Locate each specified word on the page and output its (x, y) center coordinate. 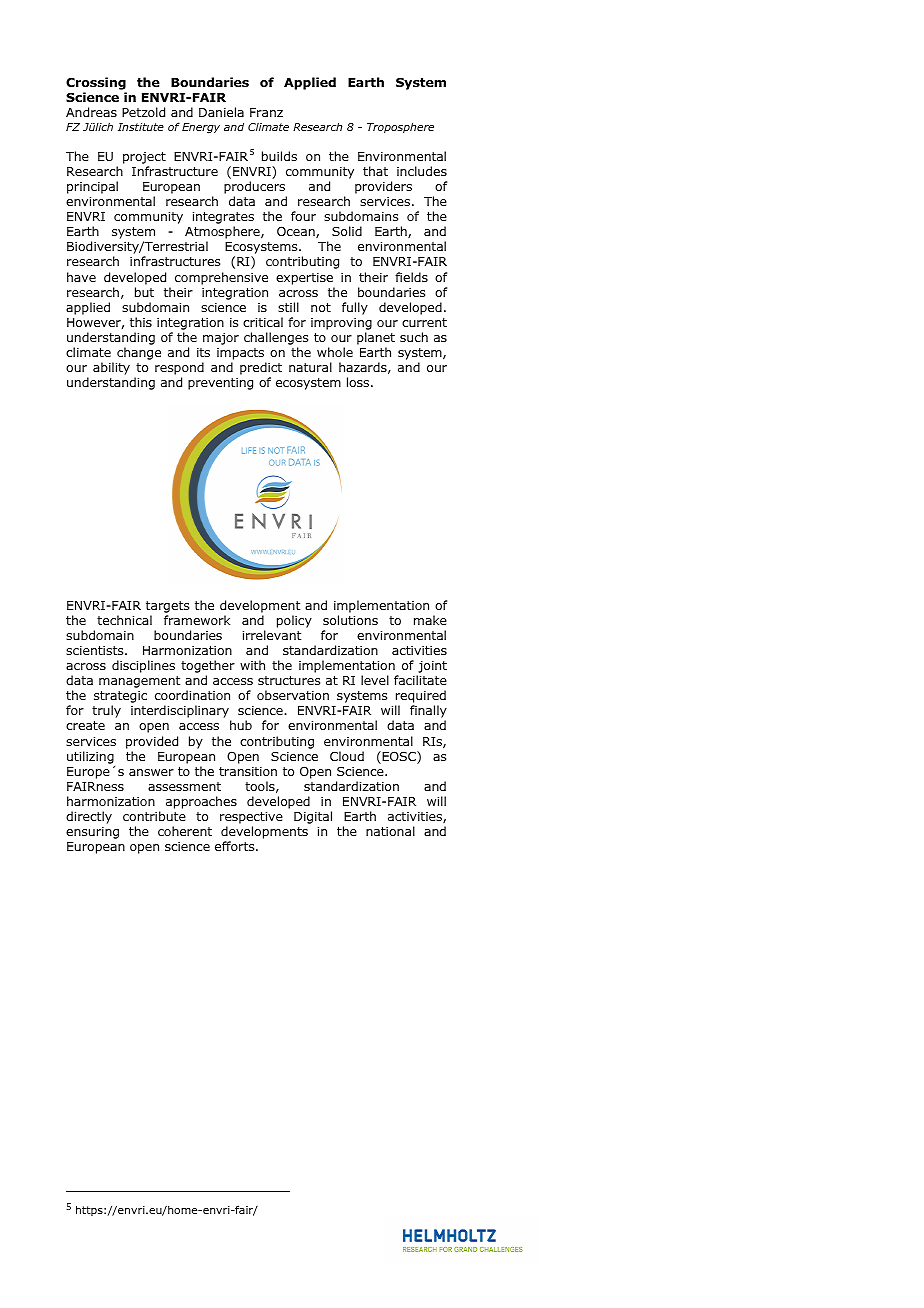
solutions (350, 620)
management (139, 682)
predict (261, 370)
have (81, 277)
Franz (266, 112)
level (375, 680)
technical (124, 620)
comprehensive (221, 278)
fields (411, 277)
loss (359, 382)
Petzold (143, 112)
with (252, 665)
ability (111, 368)
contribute (154, 816)
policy (294, 621)
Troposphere (400, 128)
